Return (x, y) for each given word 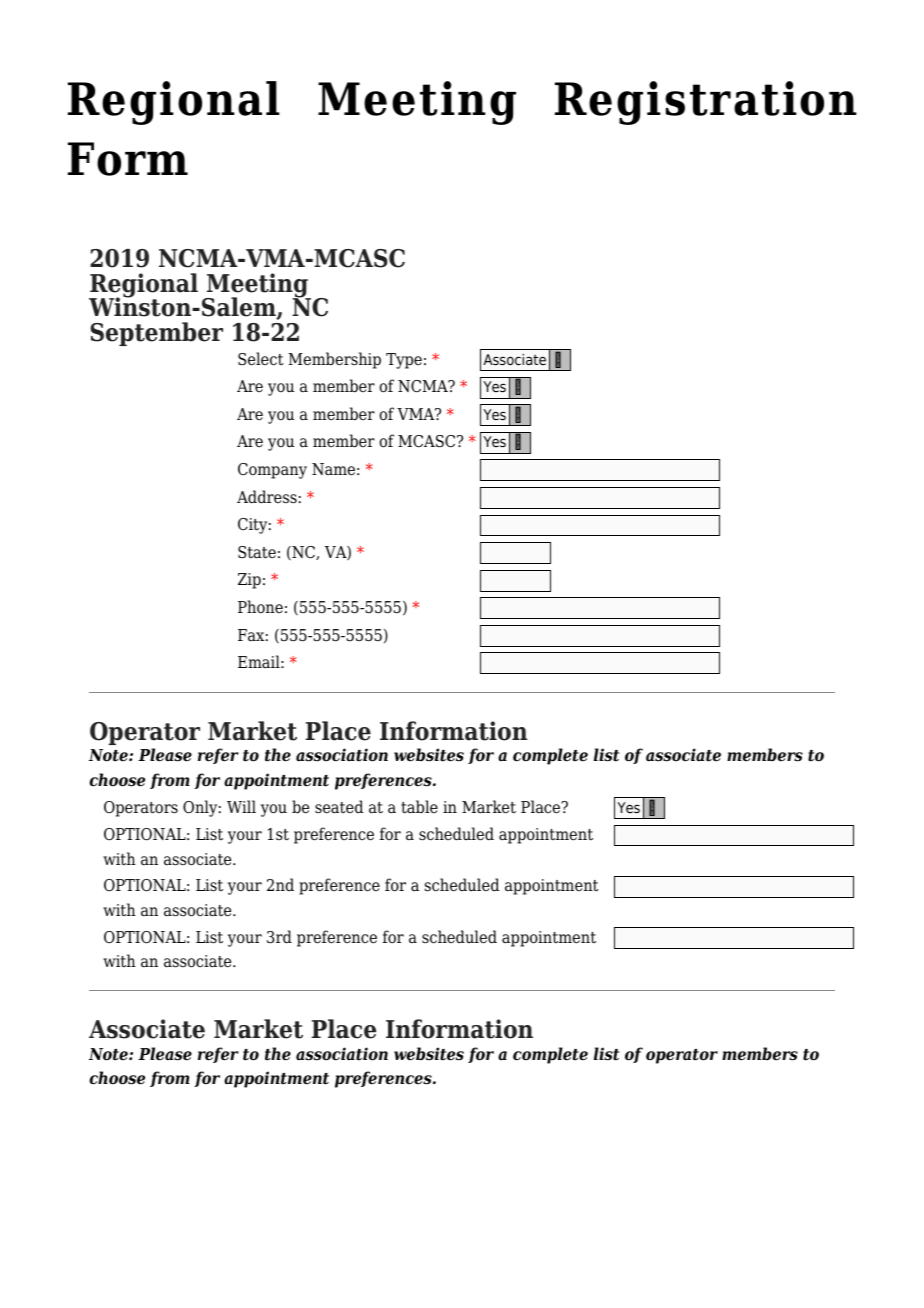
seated (339, 807)
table (419, 807)
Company (272, 471)
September (156, 334)
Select (261, 359)
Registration (706, 103)
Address (267, 497)
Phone (260, 607)
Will (241, 806)
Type (404, 361)
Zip (249, 581)
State (257, 552)
